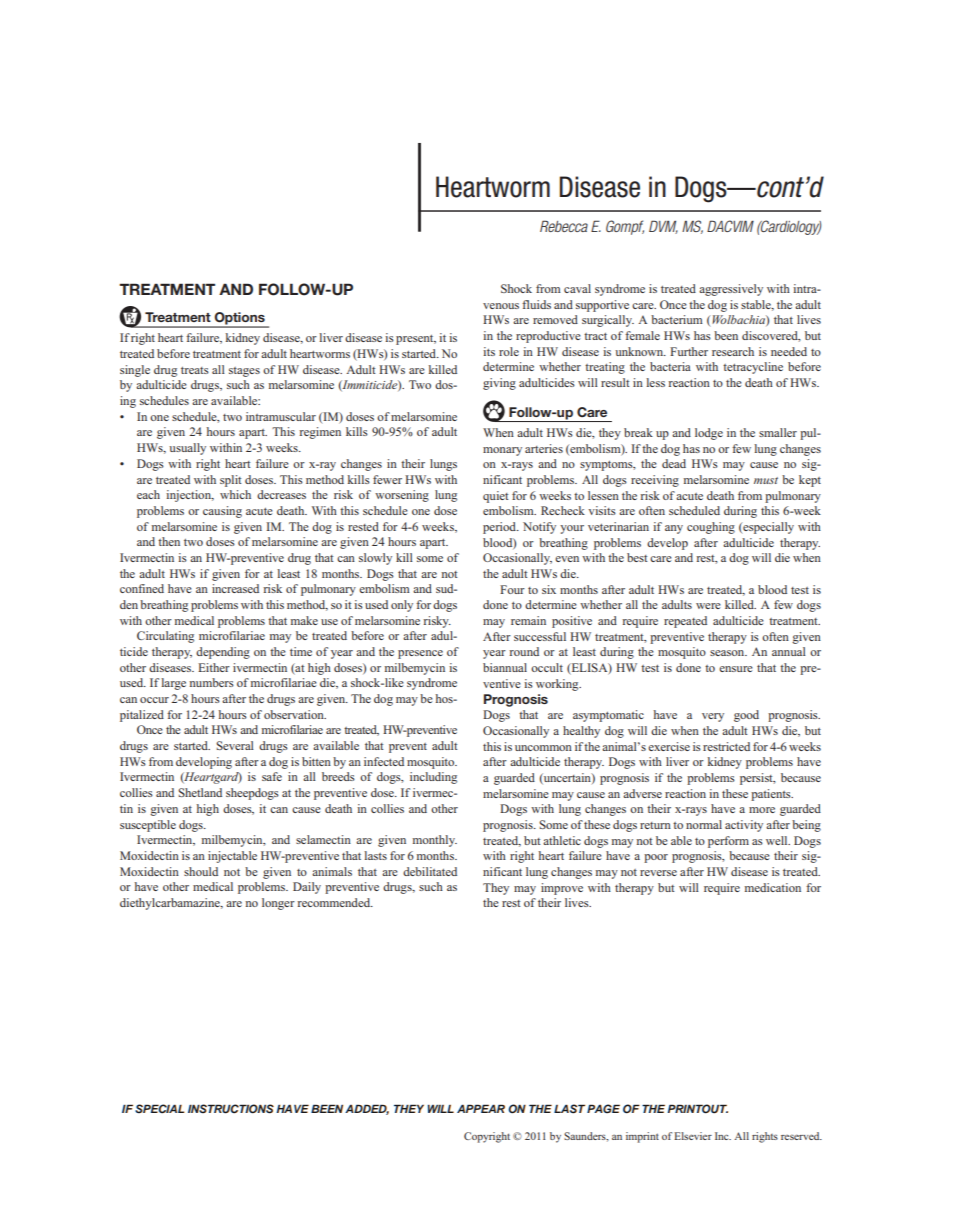  What do you see at coordinates (420, 654) in the page?
I see `presence` at bounding box center [420, 654].
